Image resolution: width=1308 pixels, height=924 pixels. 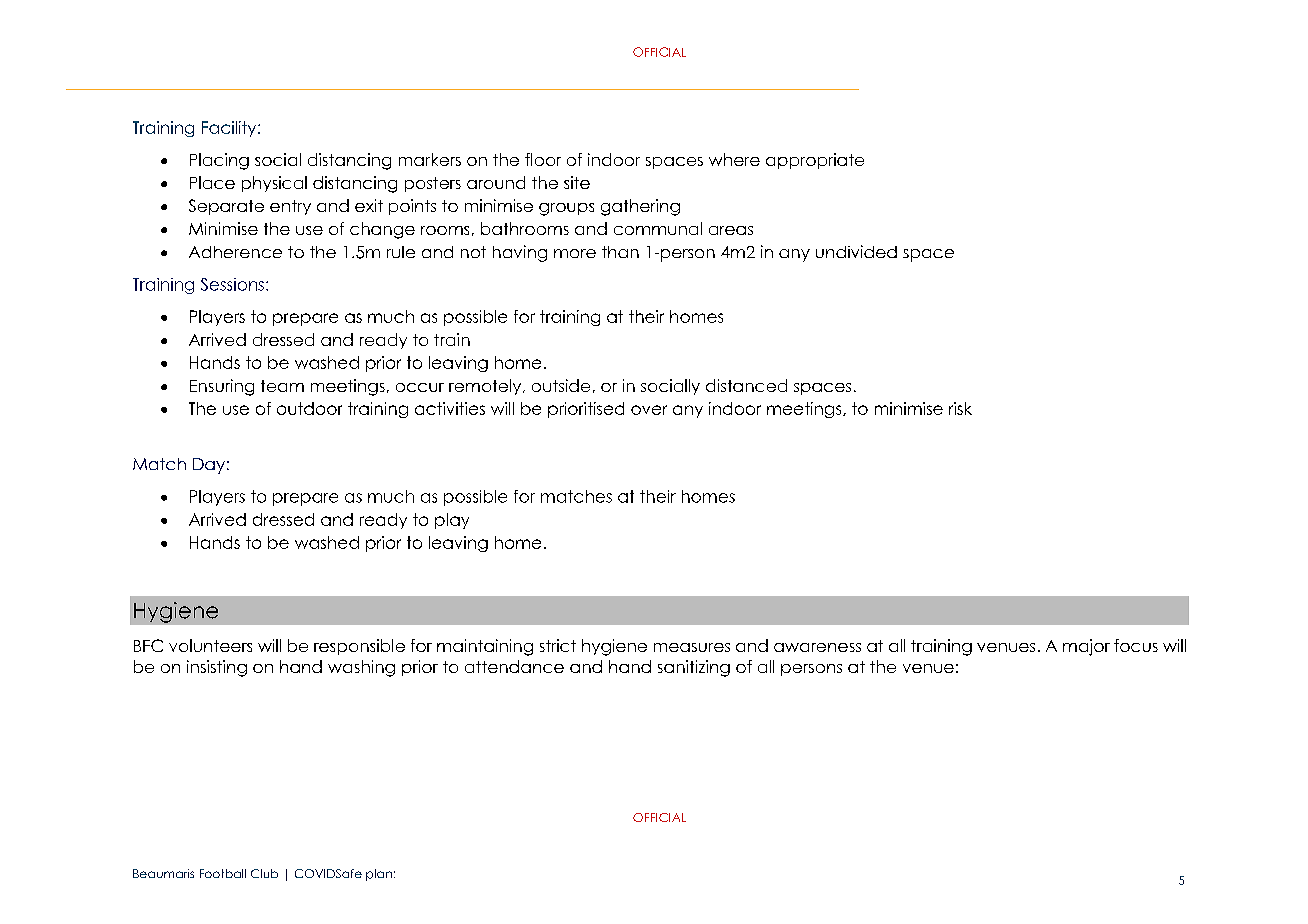 I want to click on Club, so click(x=264, y=873).
